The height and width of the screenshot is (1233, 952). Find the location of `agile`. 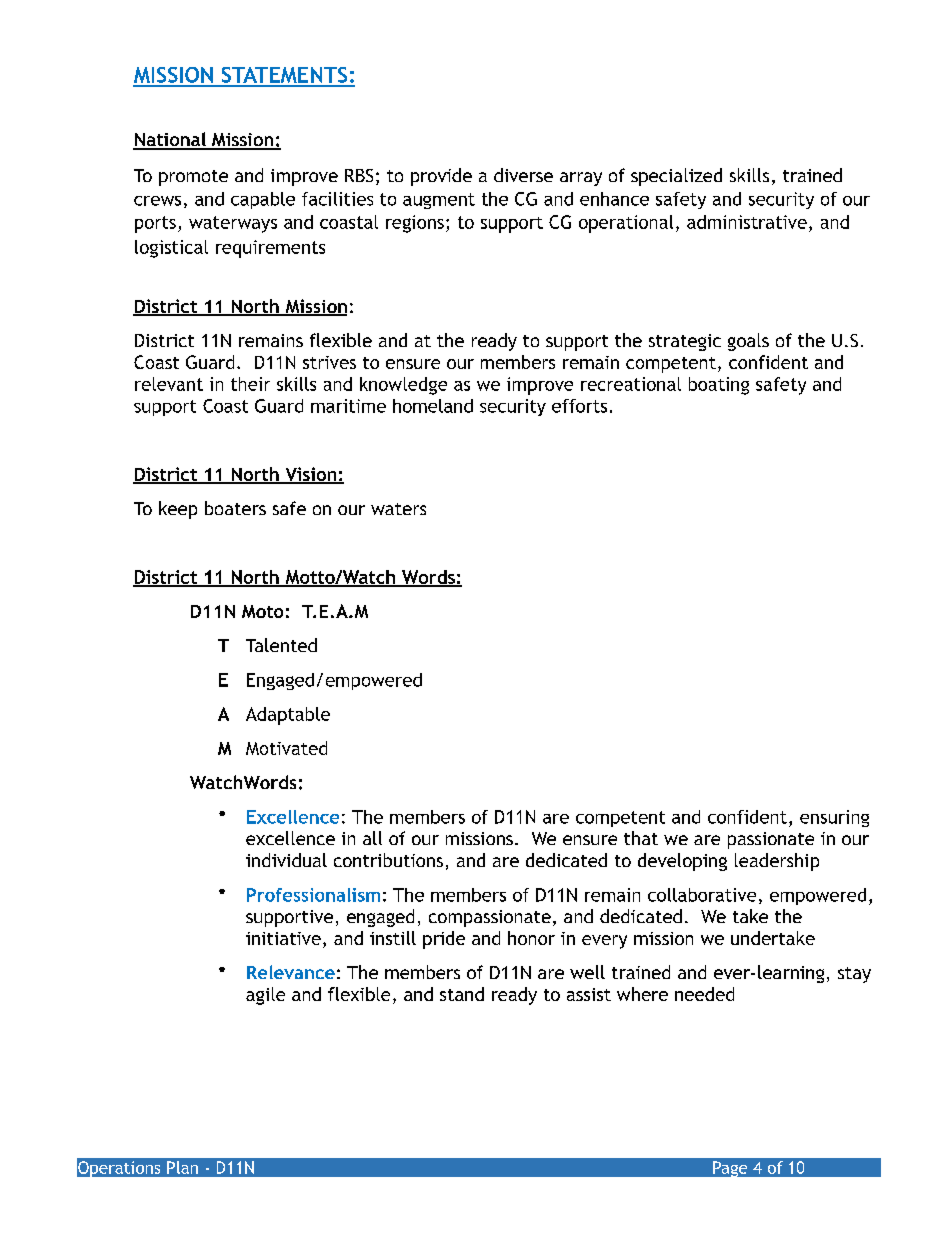

agile is located at coordinates (265, 996).
